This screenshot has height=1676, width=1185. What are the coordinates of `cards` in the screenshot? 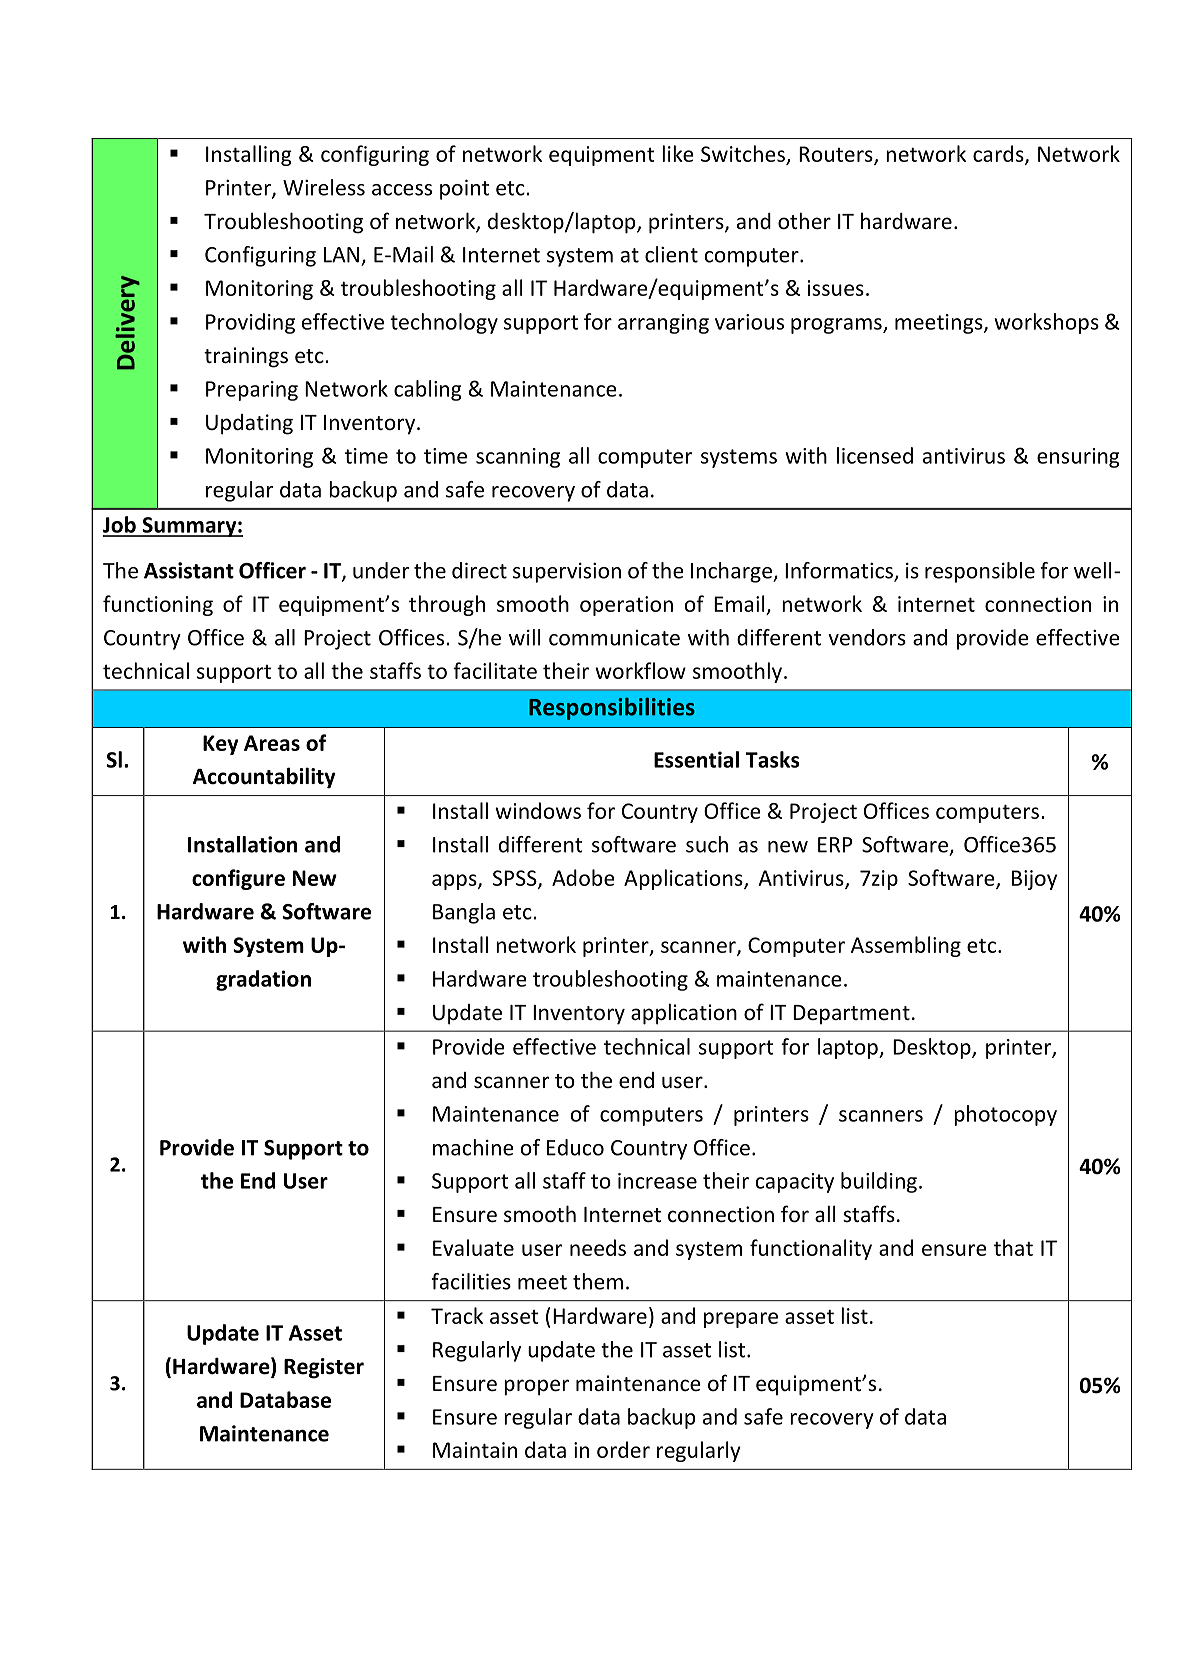 It's located at (999, 154).
